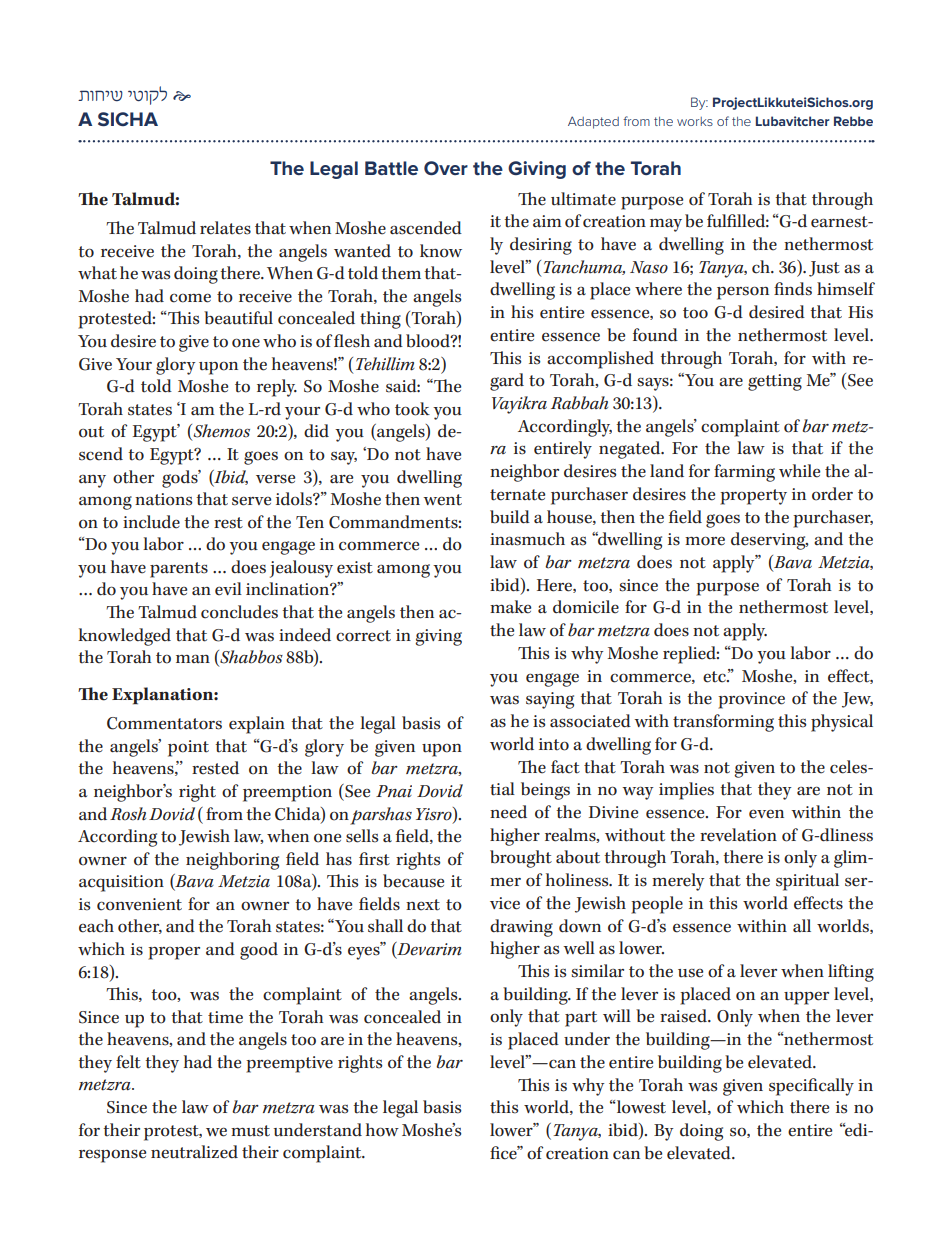 The width and height of the screenshot is (952, 1233). Describe the element at coordinates (163, 499) in the screenshot. I see `nations` at that location.
